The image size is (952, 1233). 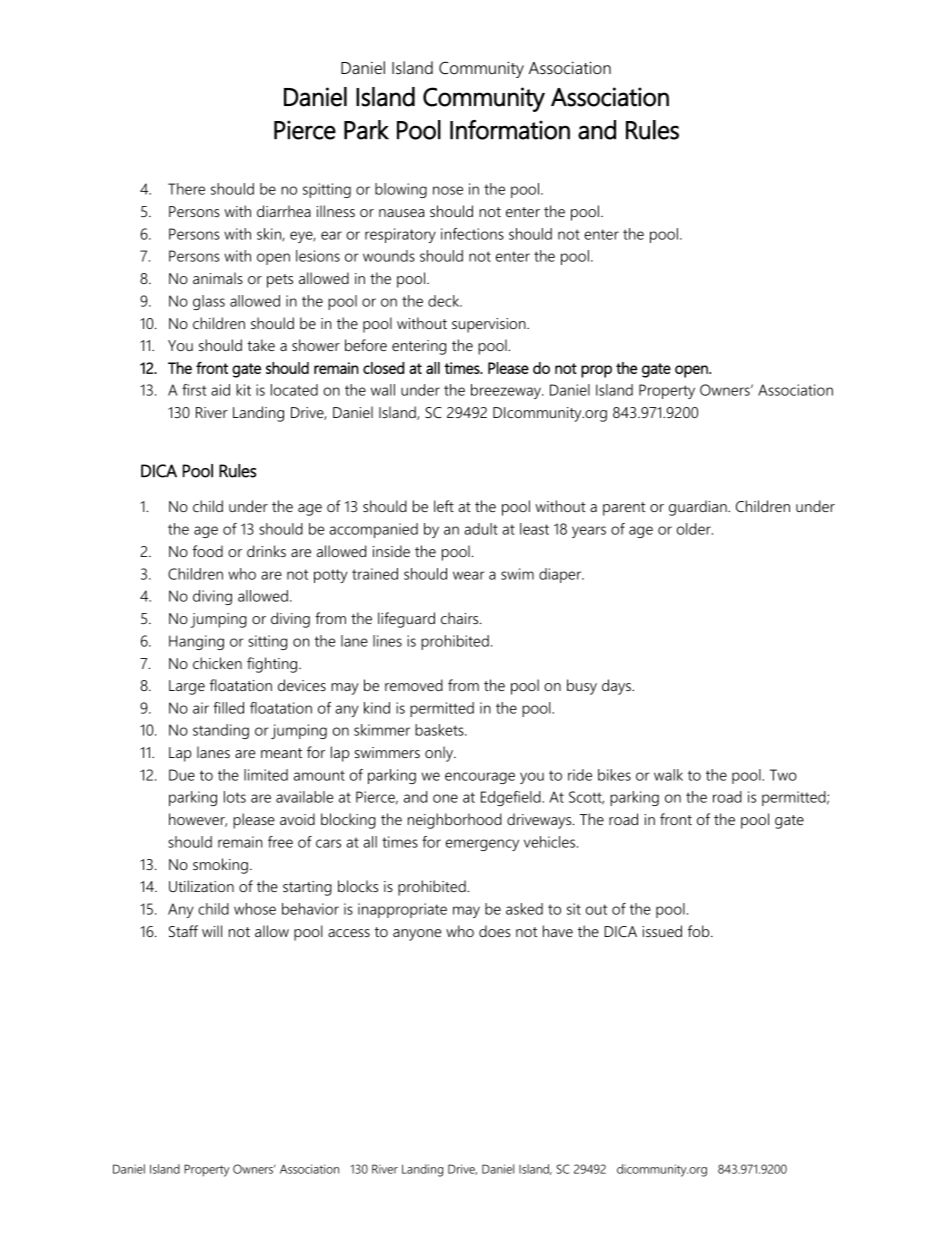 What do you see at coordinates (186, 189) in the screenshot?
I see `There` at bounding box center [186, 189].
